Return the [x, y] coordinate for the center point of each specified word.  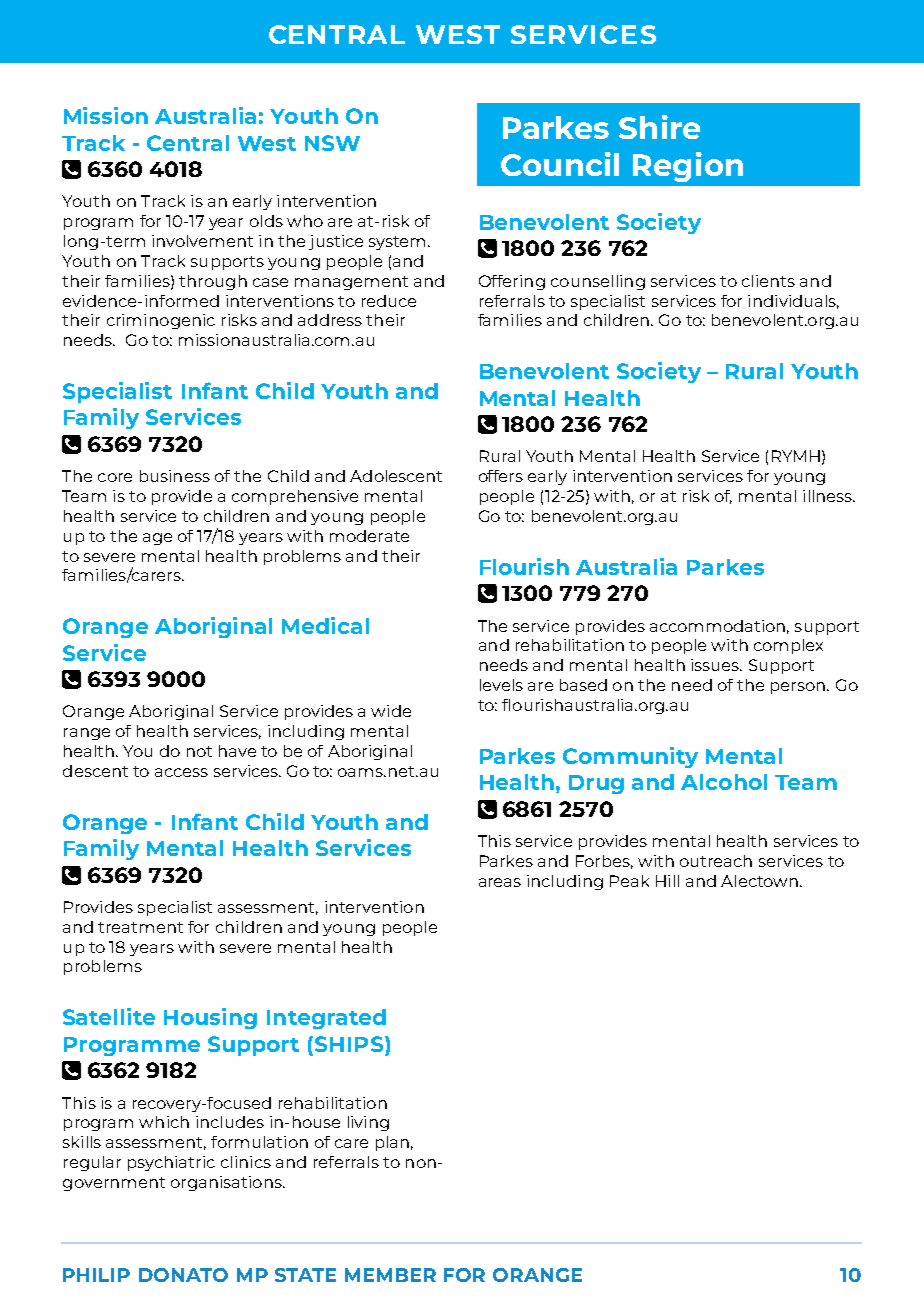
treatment [140, 927]
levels [501, 685]
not [199, 751]
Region [688, 167]
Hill [667, 881]
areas [500, 882]
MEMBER [390, 1275]
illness [829, 496]
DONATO [183, 1275]
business [175, 476]
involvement [202, 241]
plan [392, 1143]
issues [716, 665]
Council [560, 164]
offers [501, 476]
